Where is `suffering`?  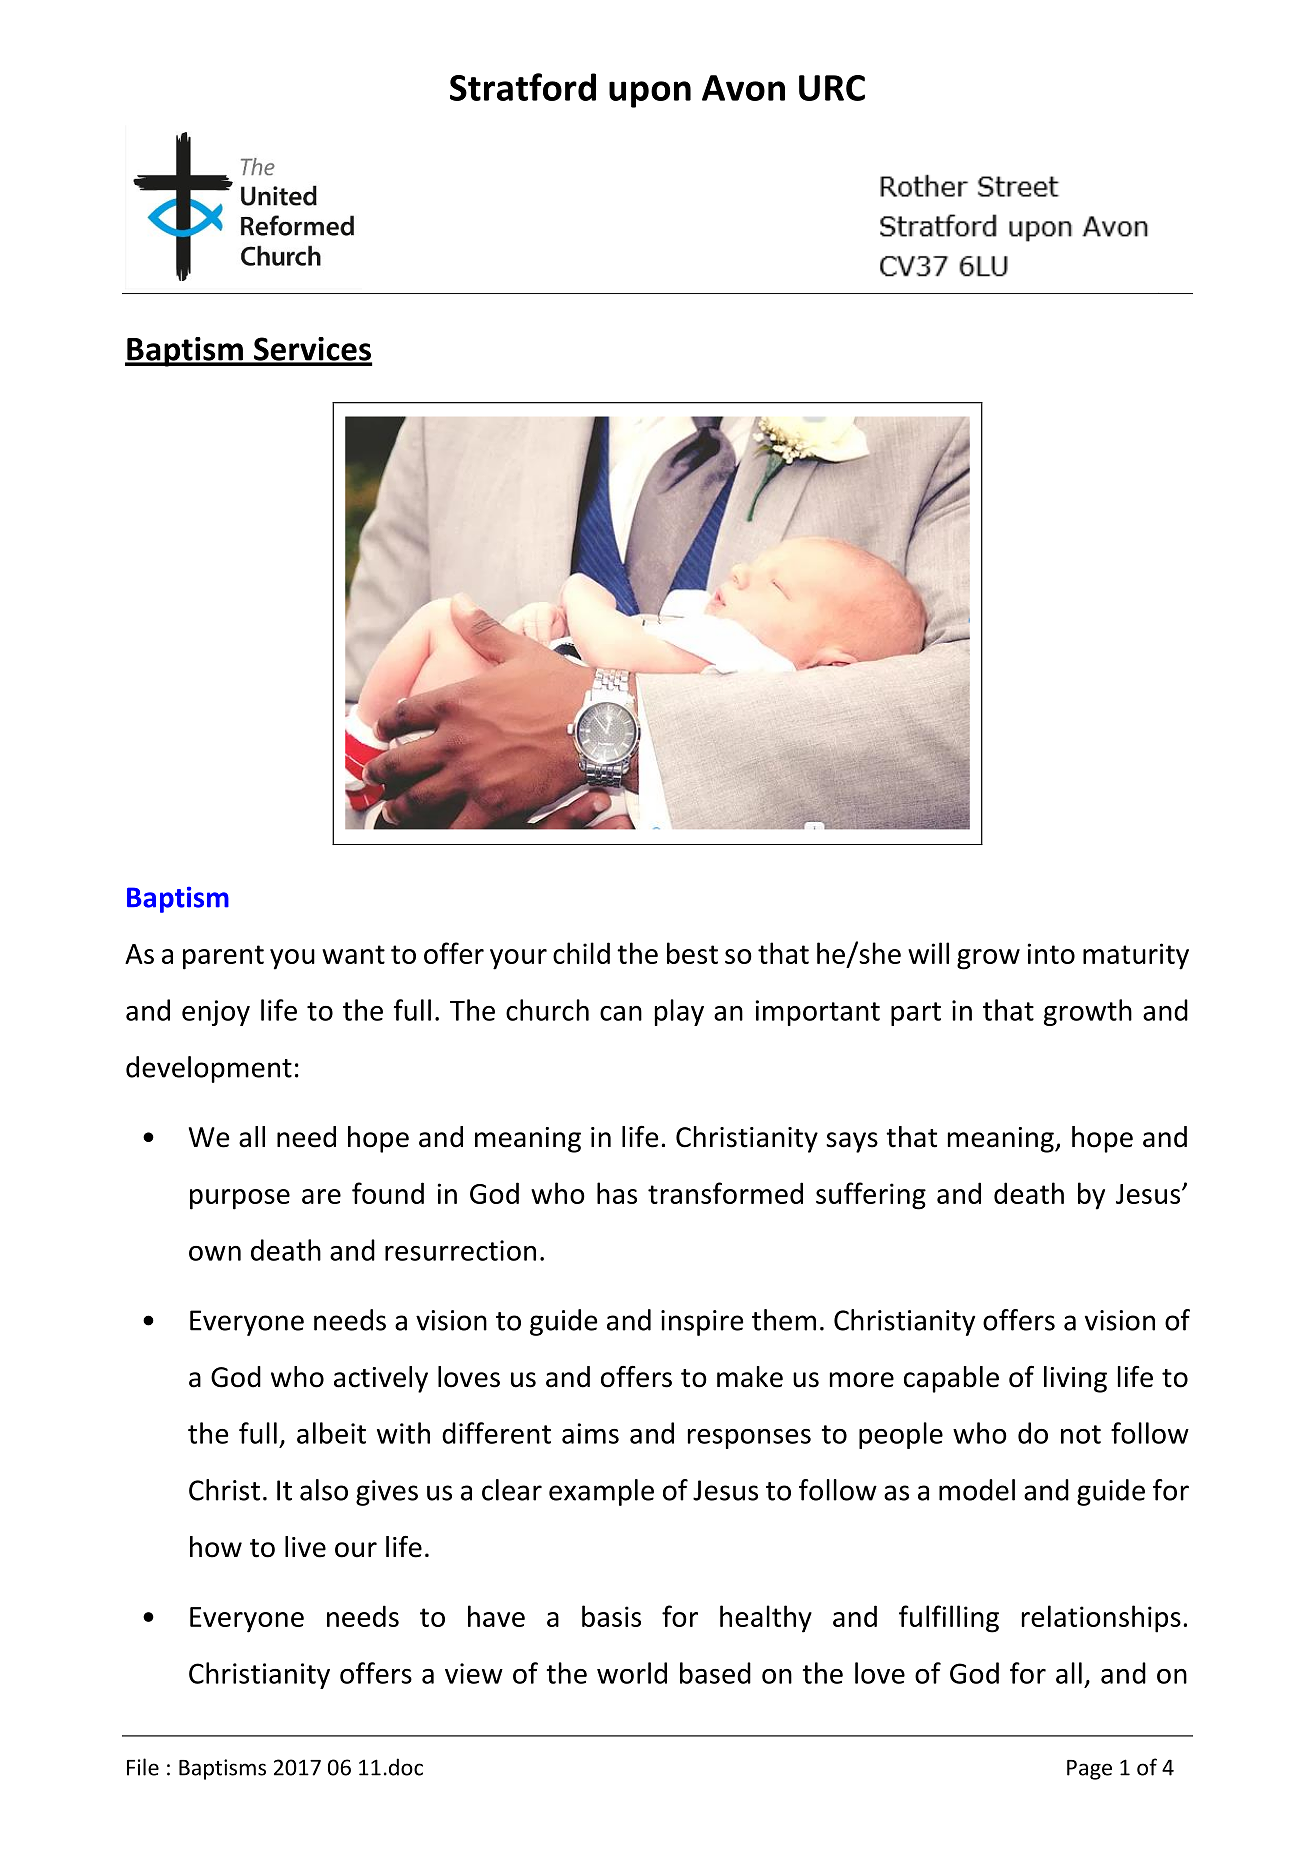
suffering is located at coordinates (871, 1196).
